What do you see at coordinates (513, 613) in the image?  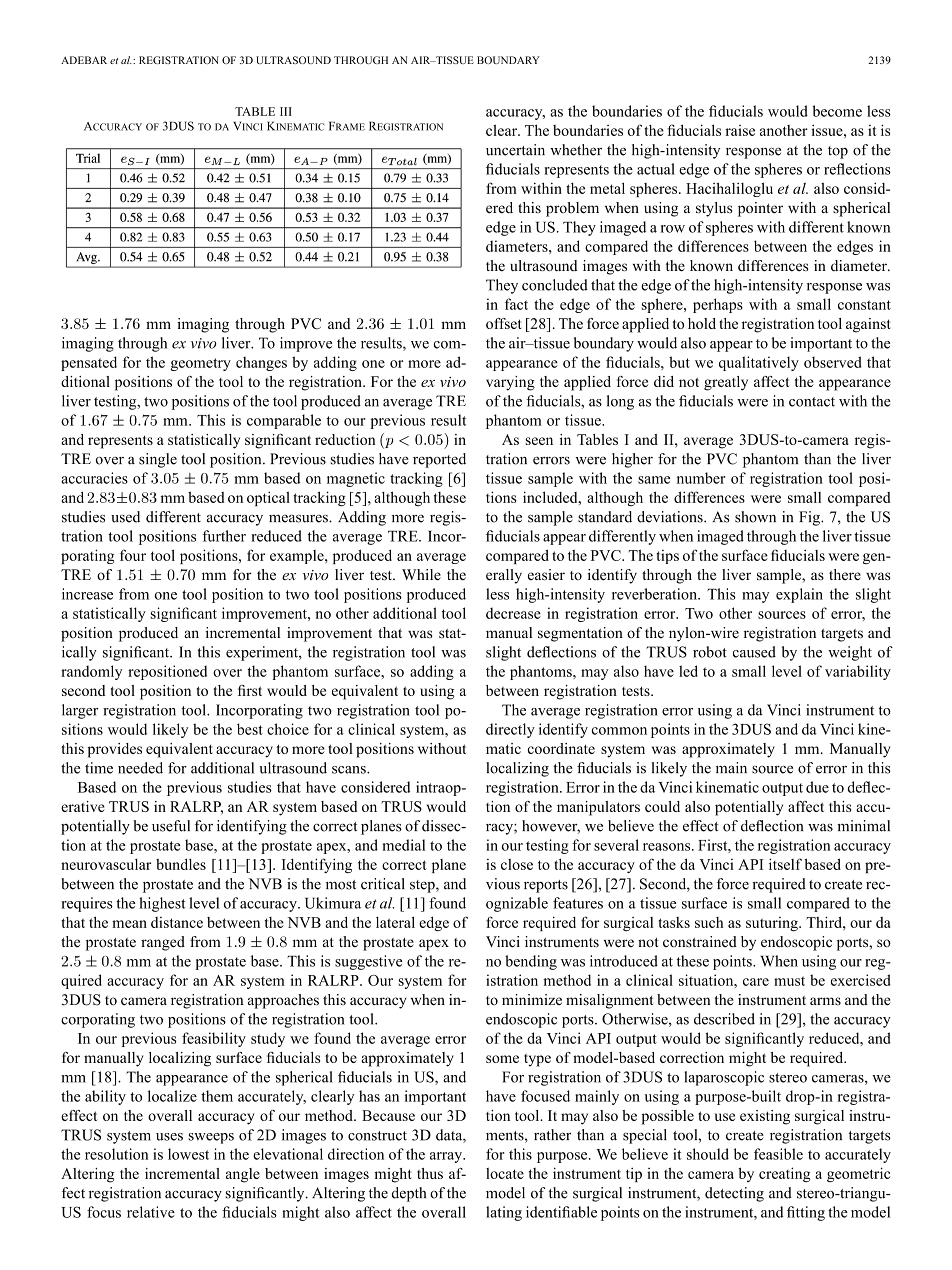 I see `decrease` at bounding box center [513, 613].
